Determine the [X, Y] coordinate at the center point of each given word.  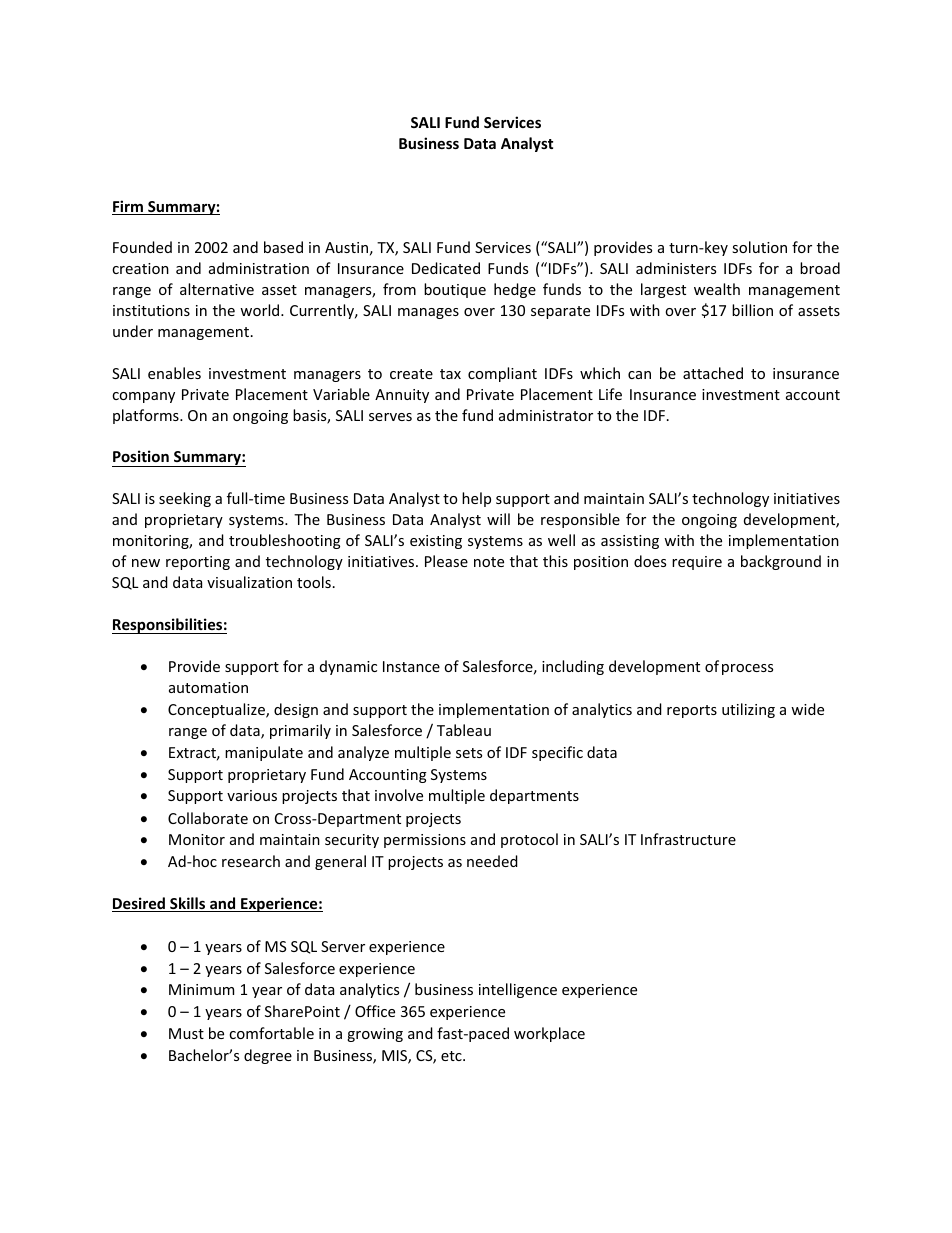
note [489, 562]
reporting [198, 563]
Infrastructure [688, 839]
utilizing [748, 710]
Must [186, 1033]
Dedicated [446, 268]
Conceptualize [217, 710]
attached [713, 373]
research [251, 861]
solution [759, 247]
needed [492, 861]
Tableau [464, 730]
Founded [142, 247]
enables [174, 373]
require [697, 563]
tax [450, 374]
